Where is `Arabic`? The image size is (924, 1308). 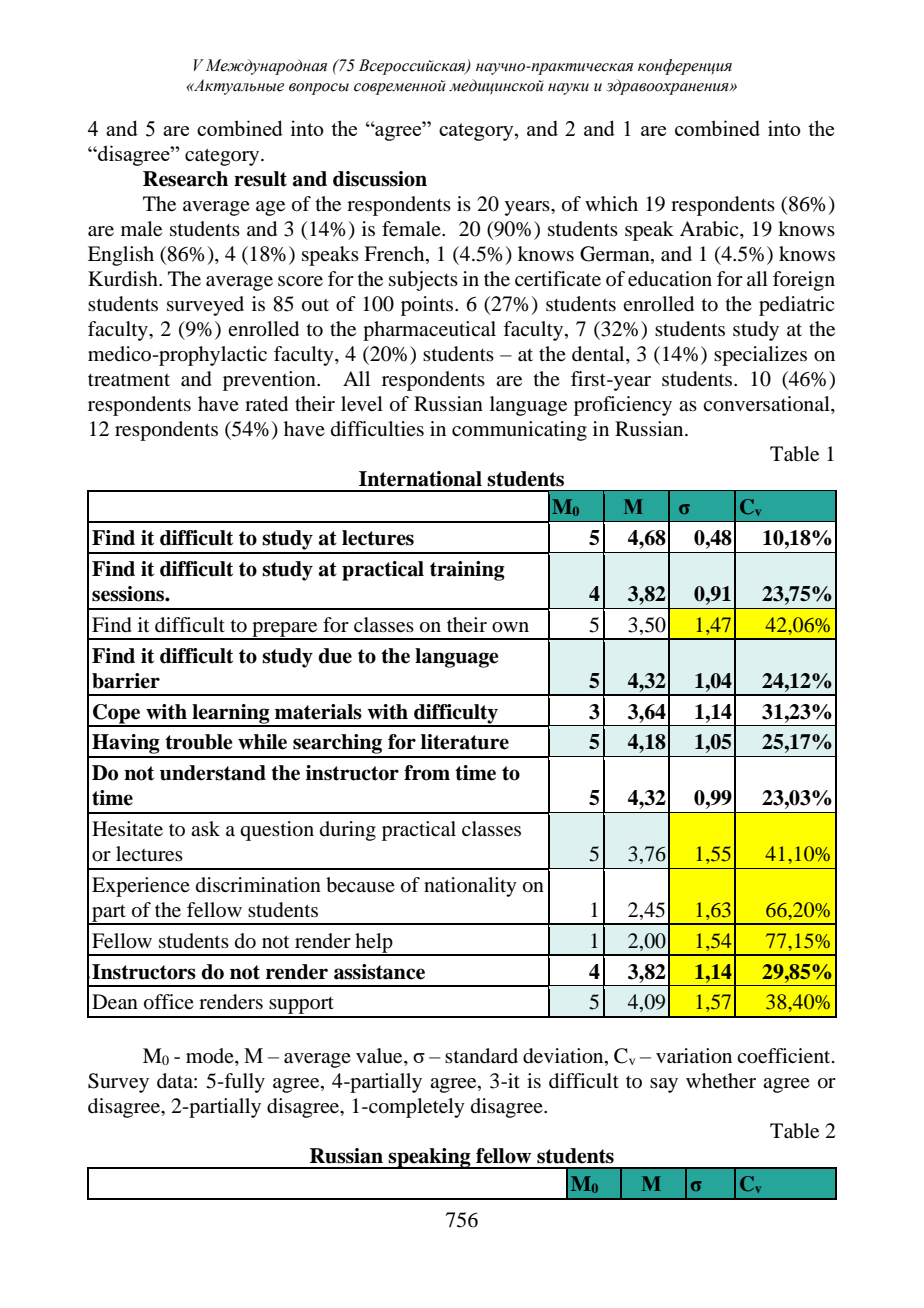 Arabic is located at coordinates (710, 229).
